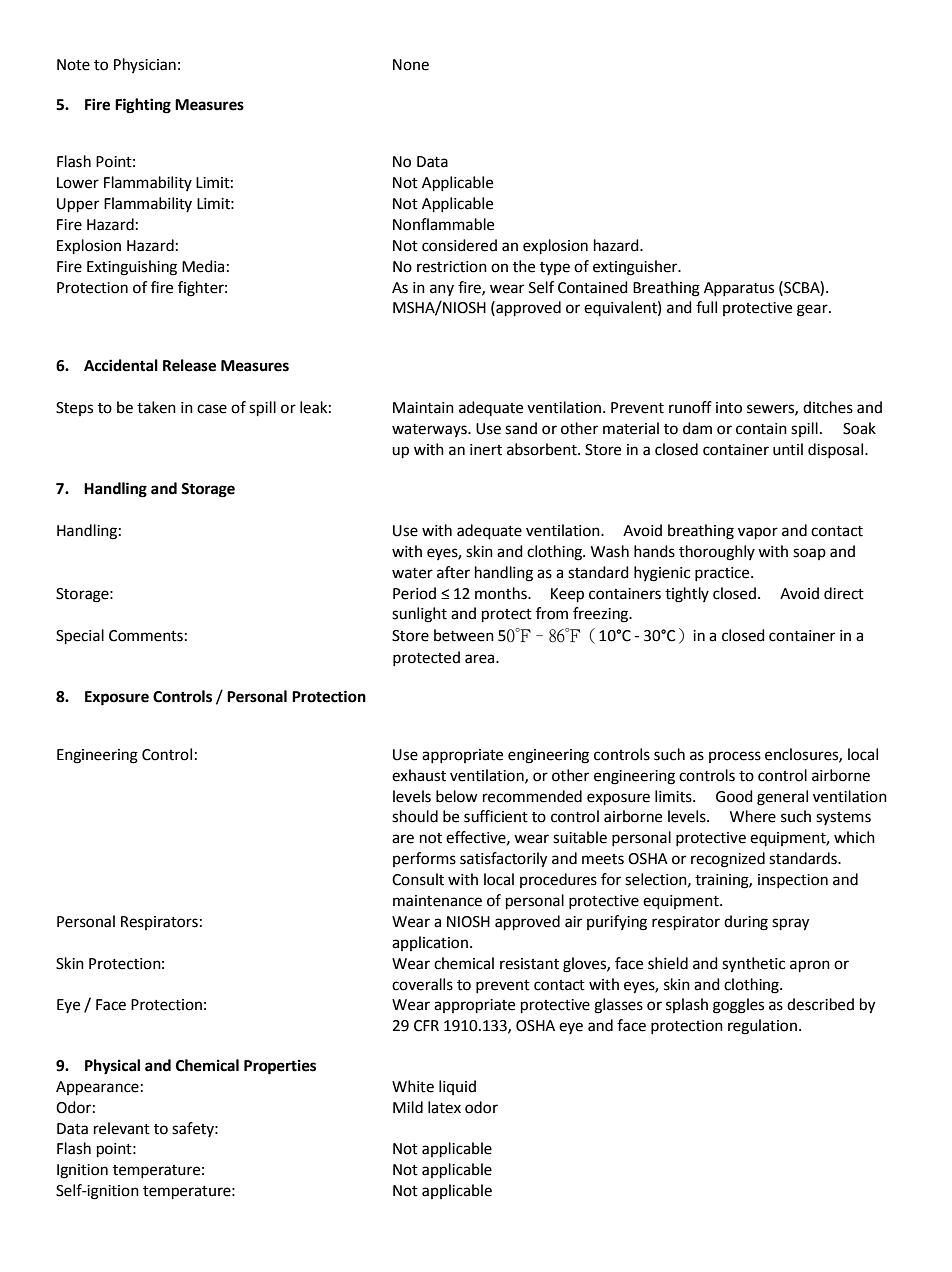  What do you see at coordinates (728, 860) in the image?
I see `recognized` at bounding box center [728, 860].
